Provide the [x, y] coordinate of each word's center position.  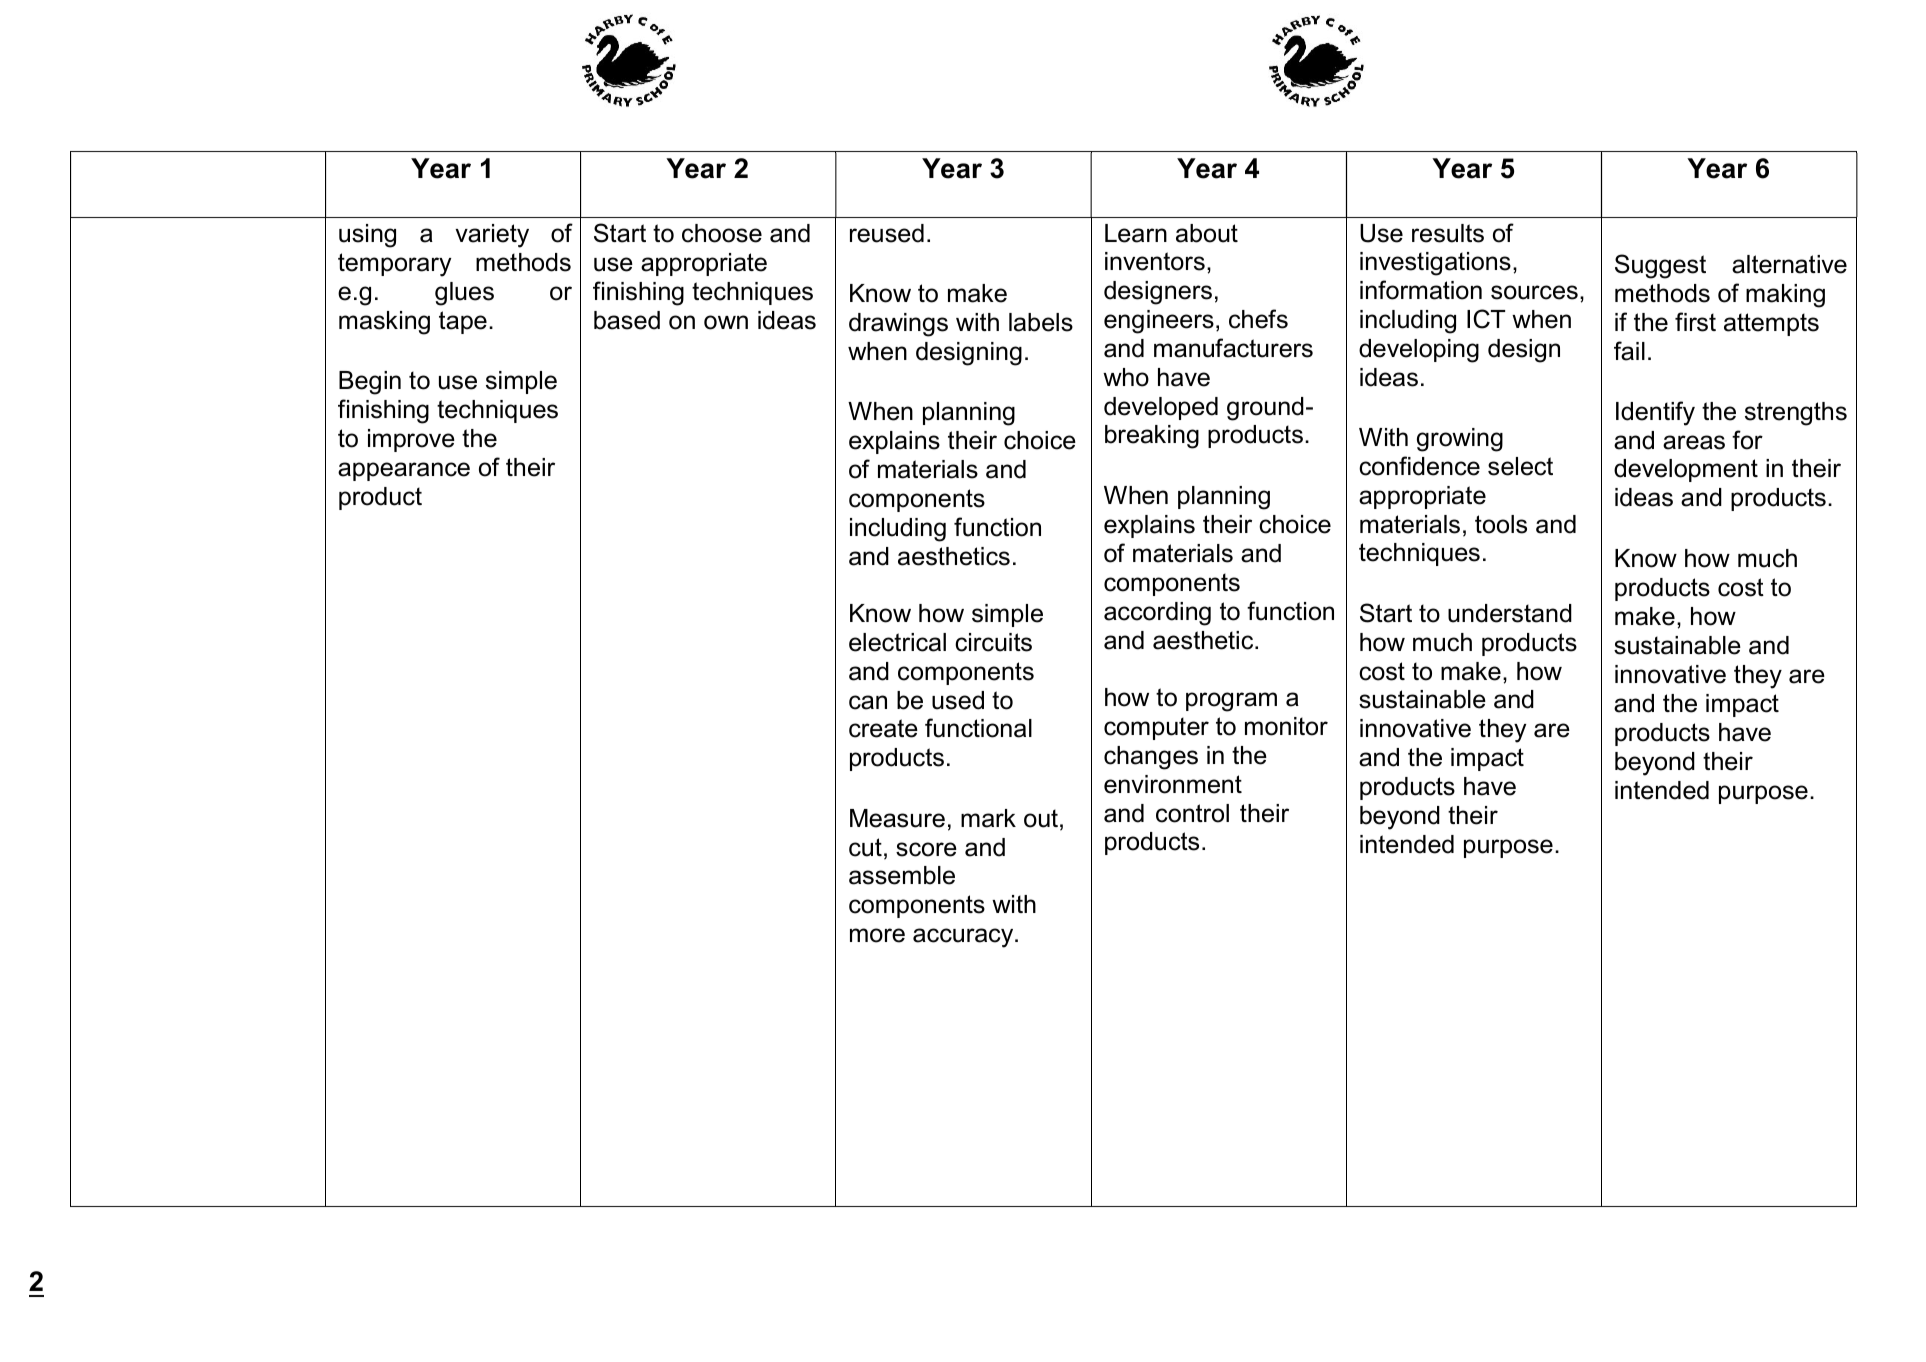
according [1157, 614]
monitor [1286, 726]
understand [1510, 613]
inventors [1155, 261]
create [883, 728]
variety [492, 236]
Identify [1655, 413]
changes [1151, 758]
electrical [897, 642]
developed [1161, 408]
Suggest [1660, 266]
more [877, 935]
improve [411, 440]
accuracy [964, 938]
